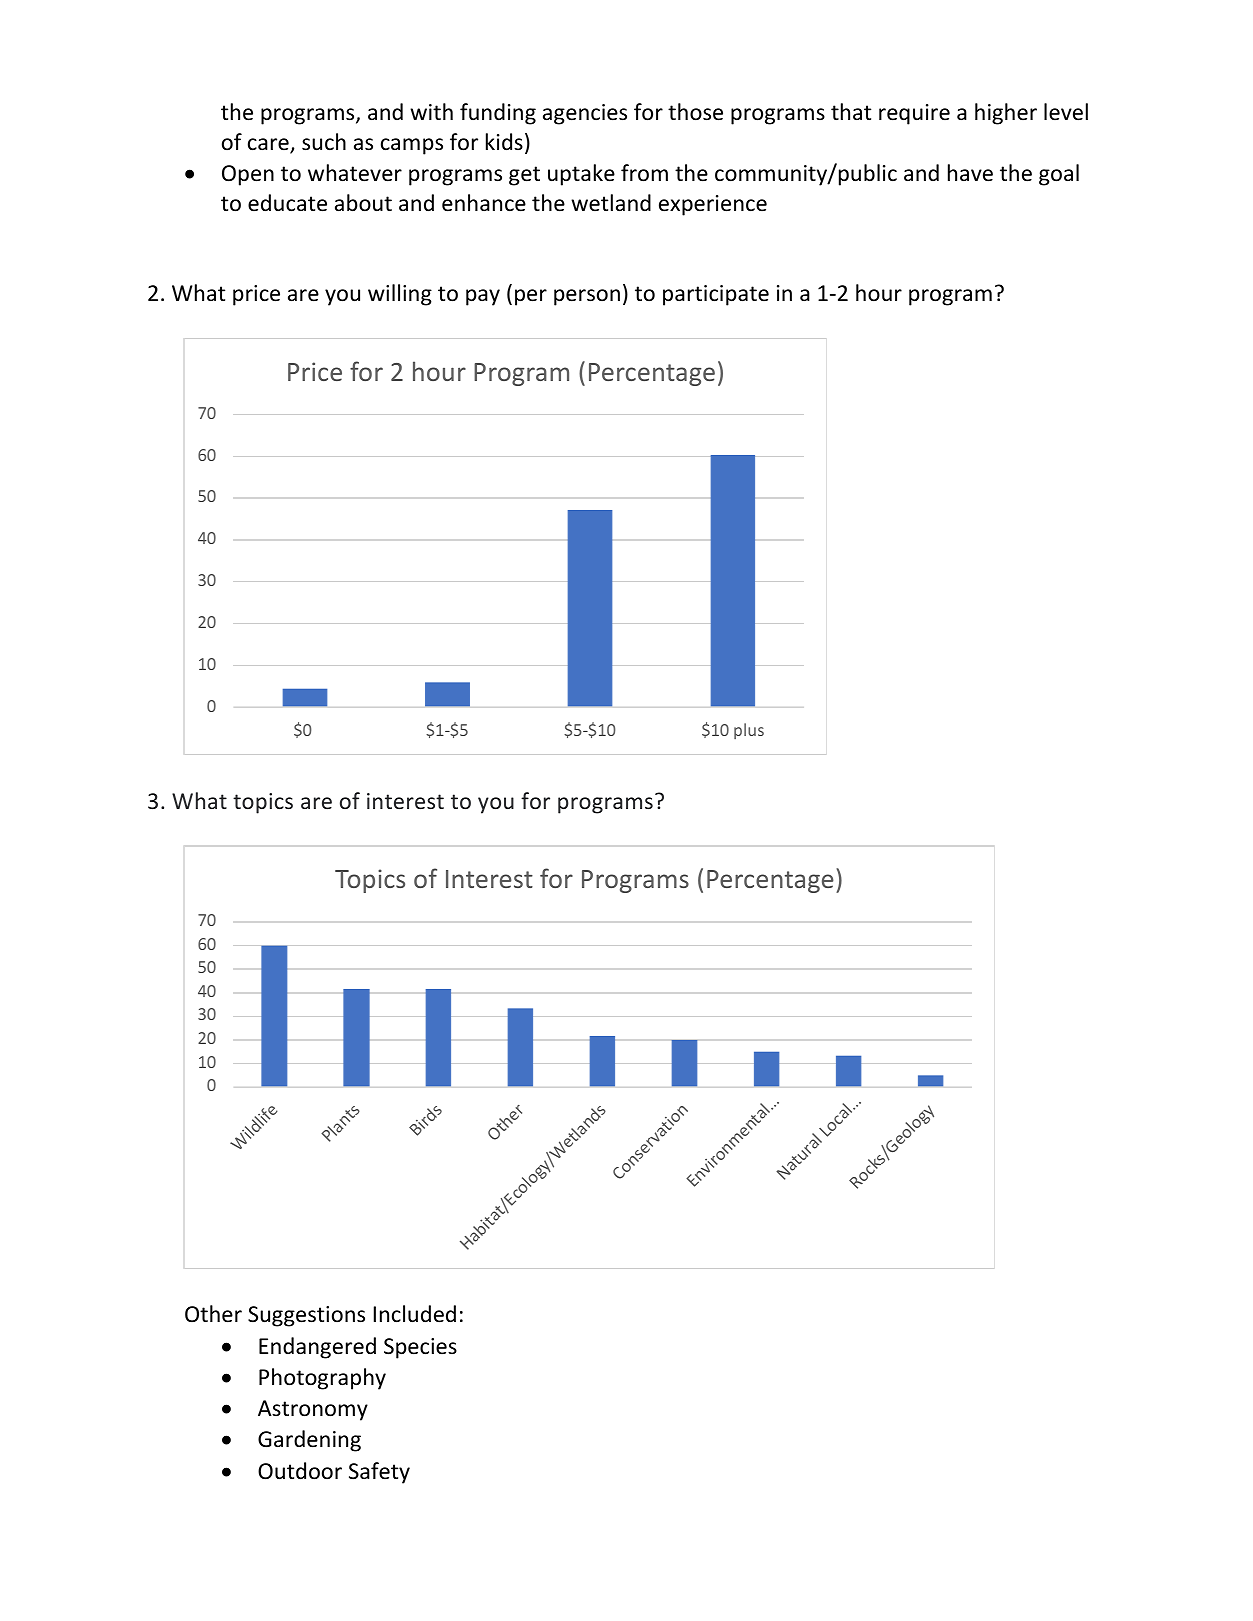 The image size is (1253, 1621). Describe the element at coordinates (415, 1314) in the image. I see `Included` at that location.
